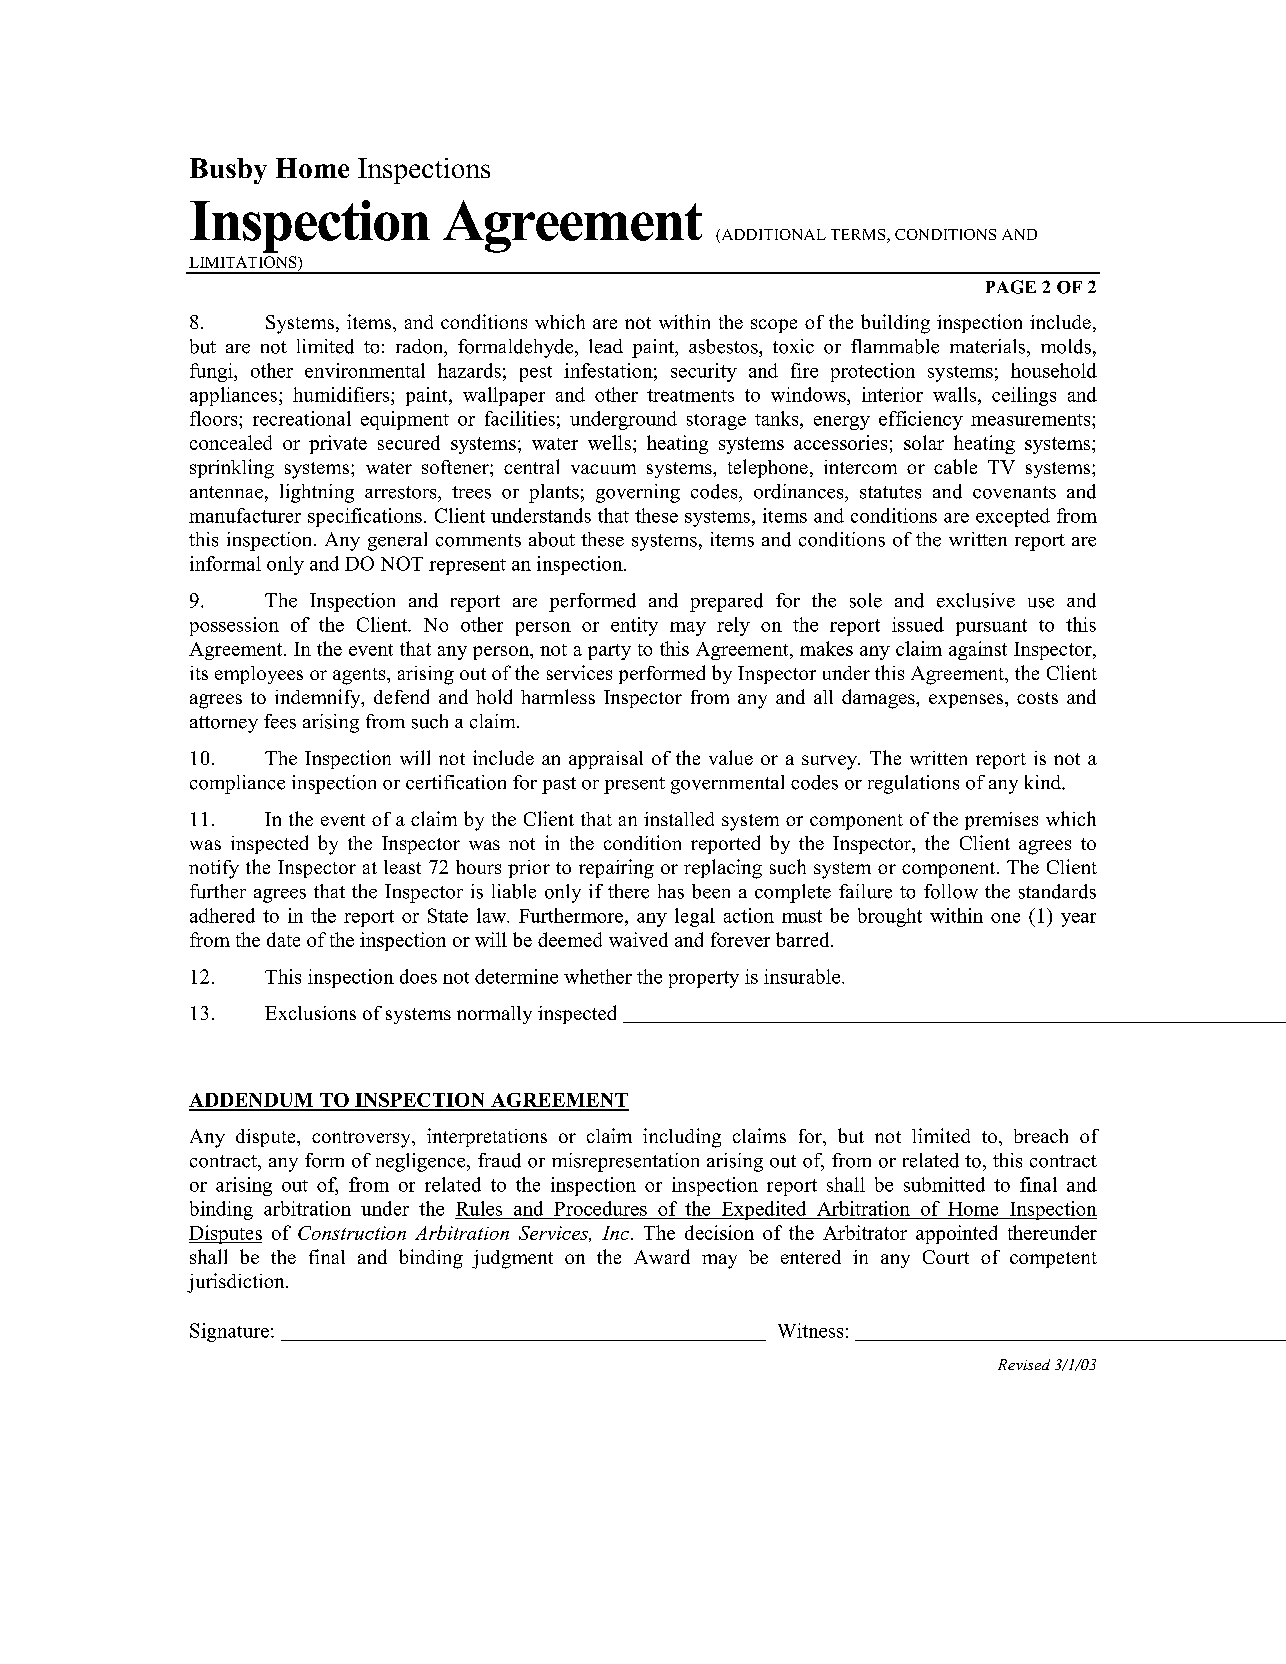 This screenshot has height=1664, width=1286. Describe the element at coordinates (955, 466) in the screenshot. I see `cable` at that location.
